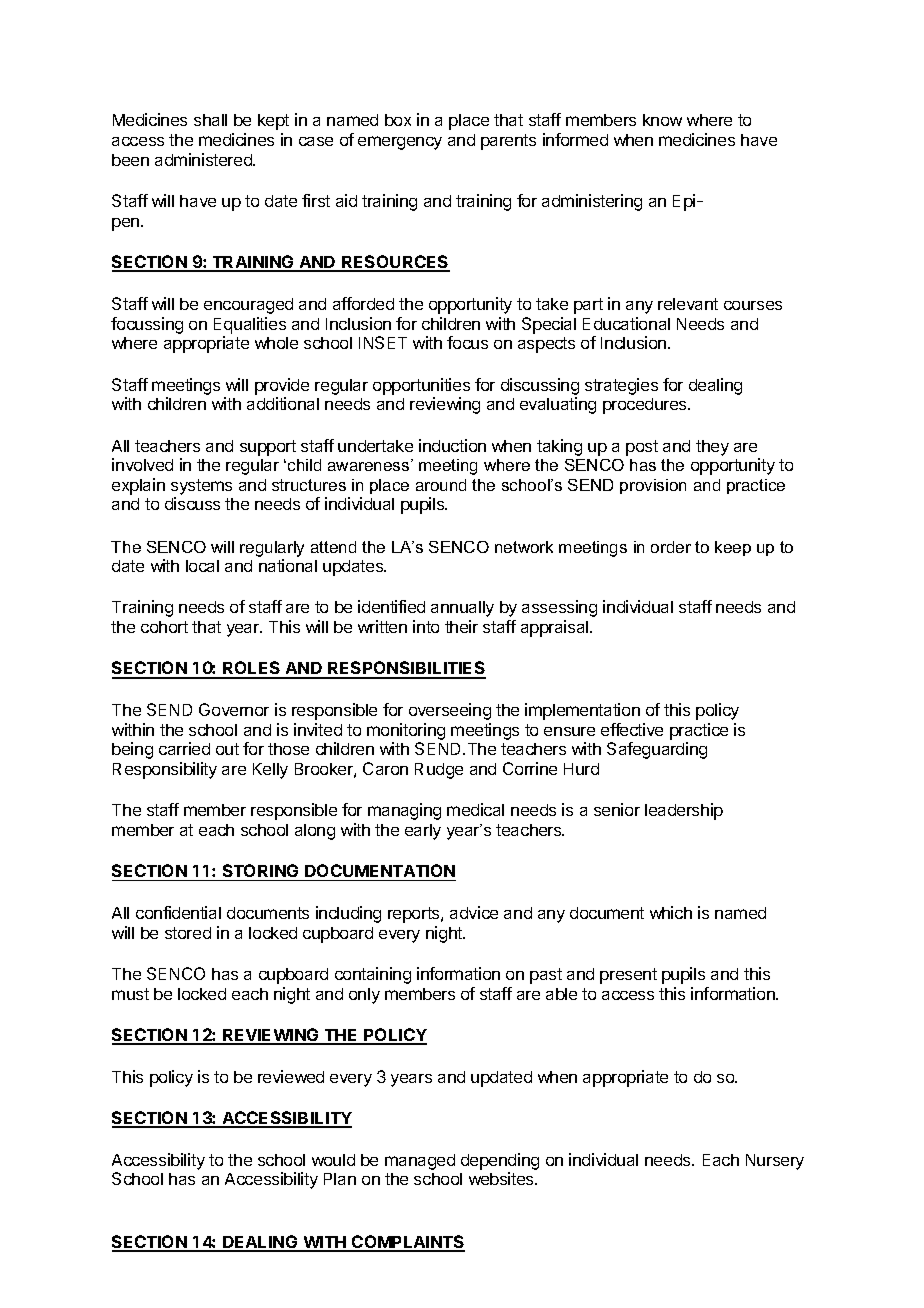 This image has width=924, height=1308. I want to click on they, so click(712, 448).
